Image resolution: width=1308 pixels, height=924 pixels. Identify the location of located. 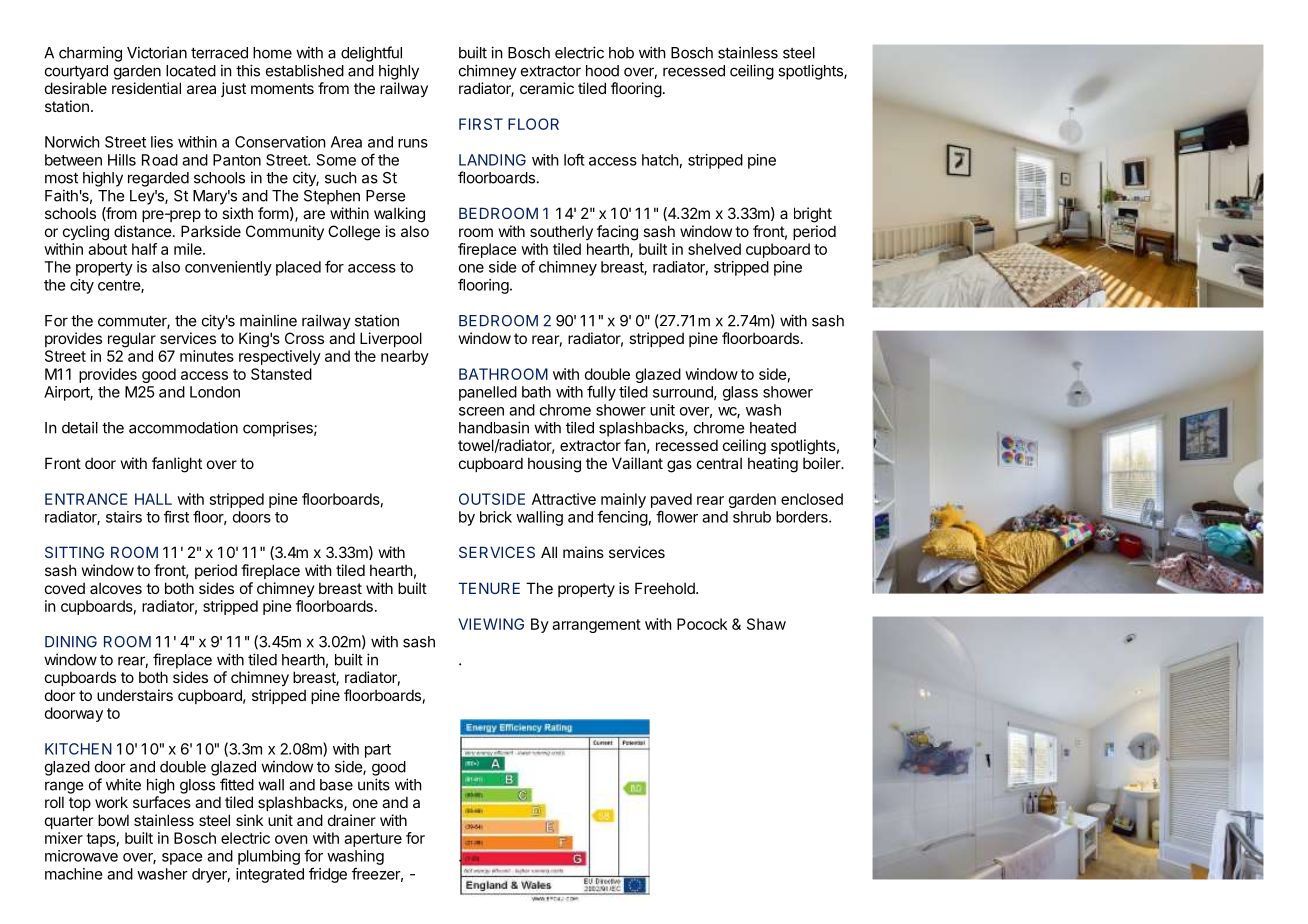
(191, 71).
